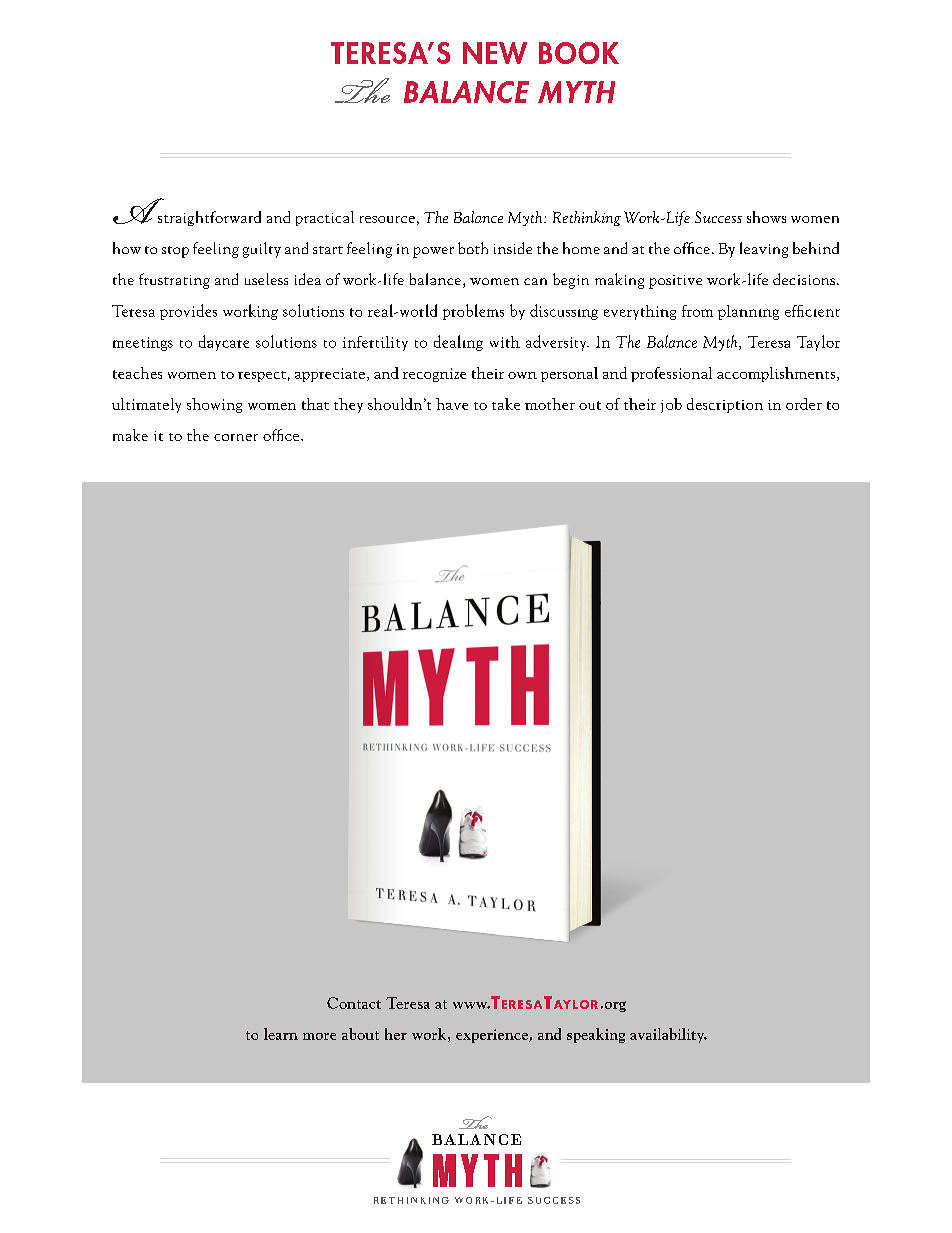 This page has height=1233, width=952. I want to click on corner, so click(236, 437).
